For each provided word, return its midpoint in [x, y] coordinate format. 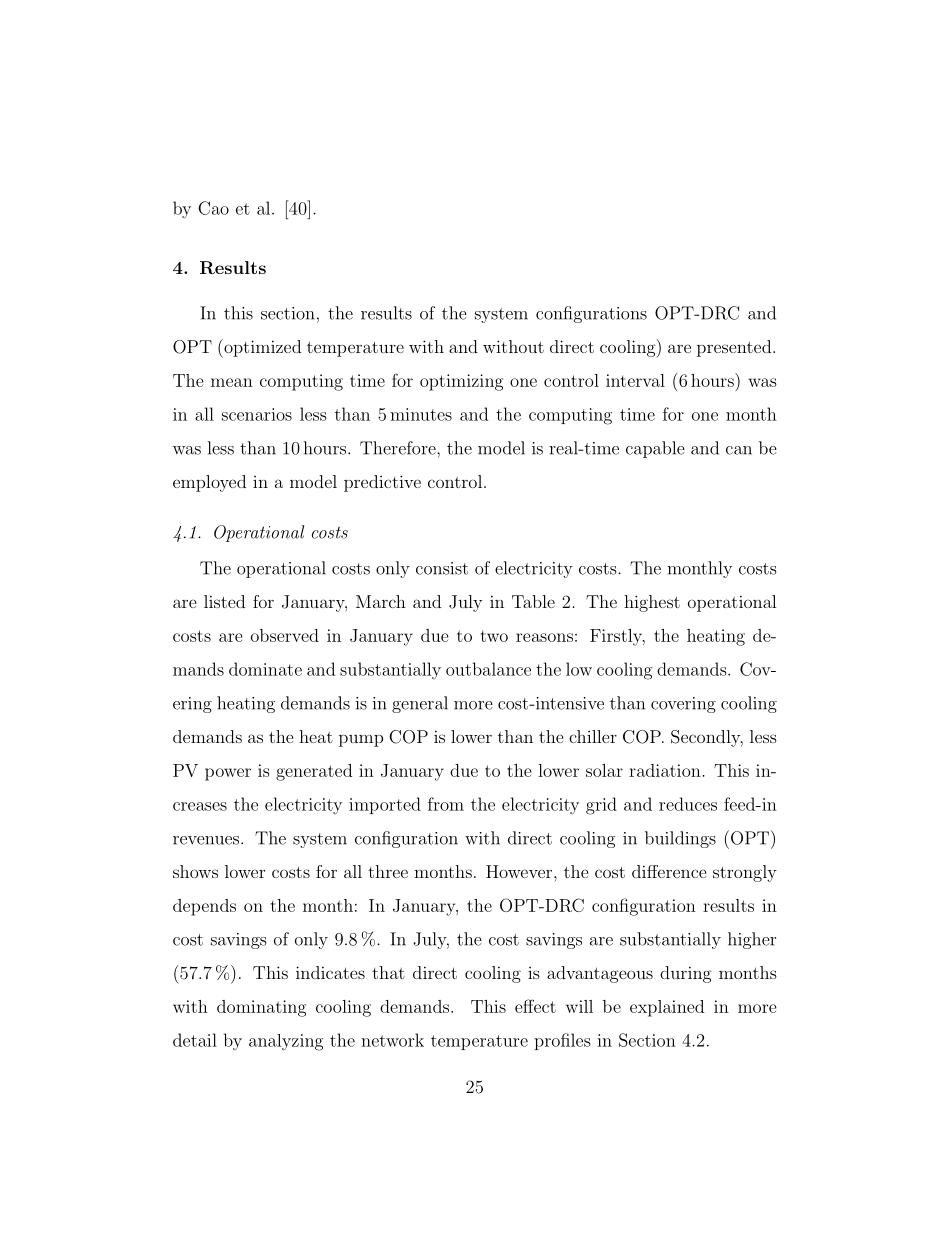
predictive [382, 483]
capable [655, 449]
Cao [213, 208]
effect [535, 1006]
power [228, 774]
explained [667, 1008]
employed [209, 483]
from [446, 804]
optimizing [461, 382]
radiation [666, 770]
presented [734, 348]
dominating [261, 1008]
